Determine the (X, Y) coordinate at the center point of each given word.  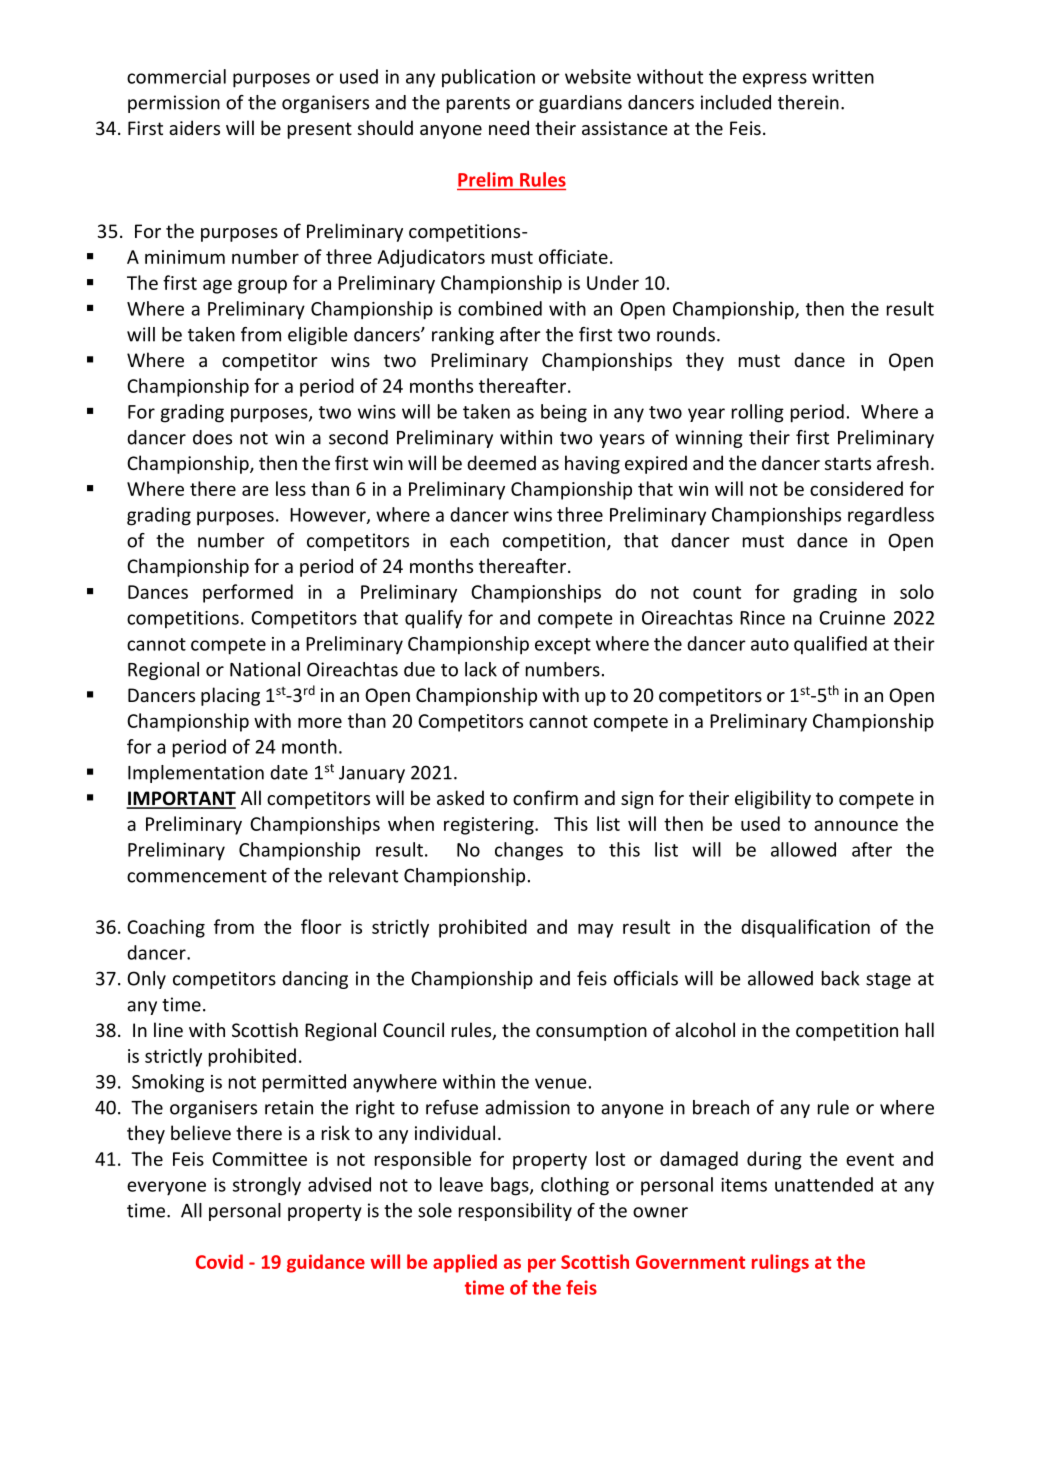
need (509, 127)
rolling (758, 413)
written (843, 77)
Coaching (166, 928)
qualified (830, 645)
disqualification (805, 928)
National (265, 669)
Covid (219, 1261)
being (564, 413)
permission (174, 104)
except (563, 646)
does (212, 437)
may (595, 930)
